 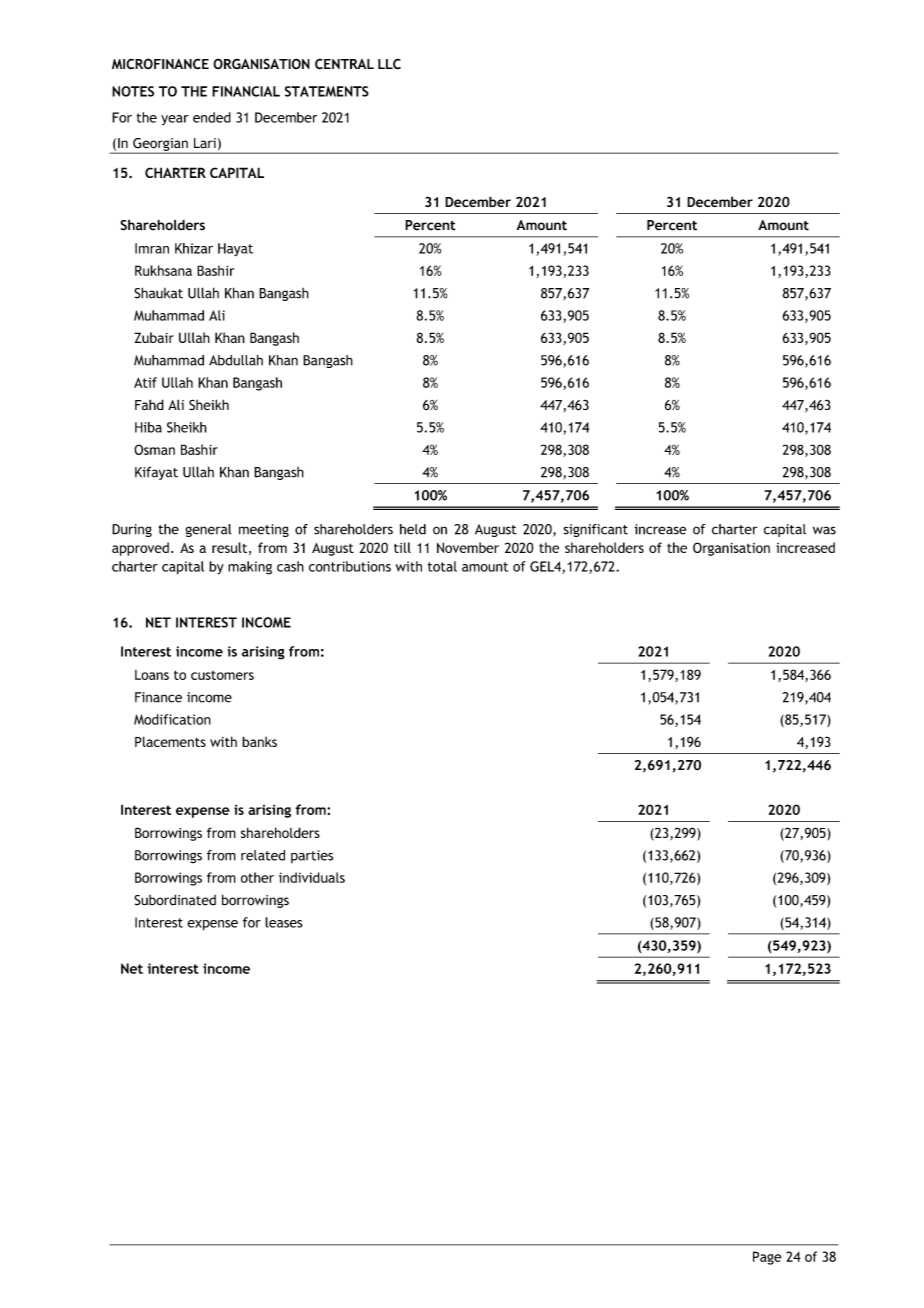 I want to click on Page, so click(x=767, y=1258).
